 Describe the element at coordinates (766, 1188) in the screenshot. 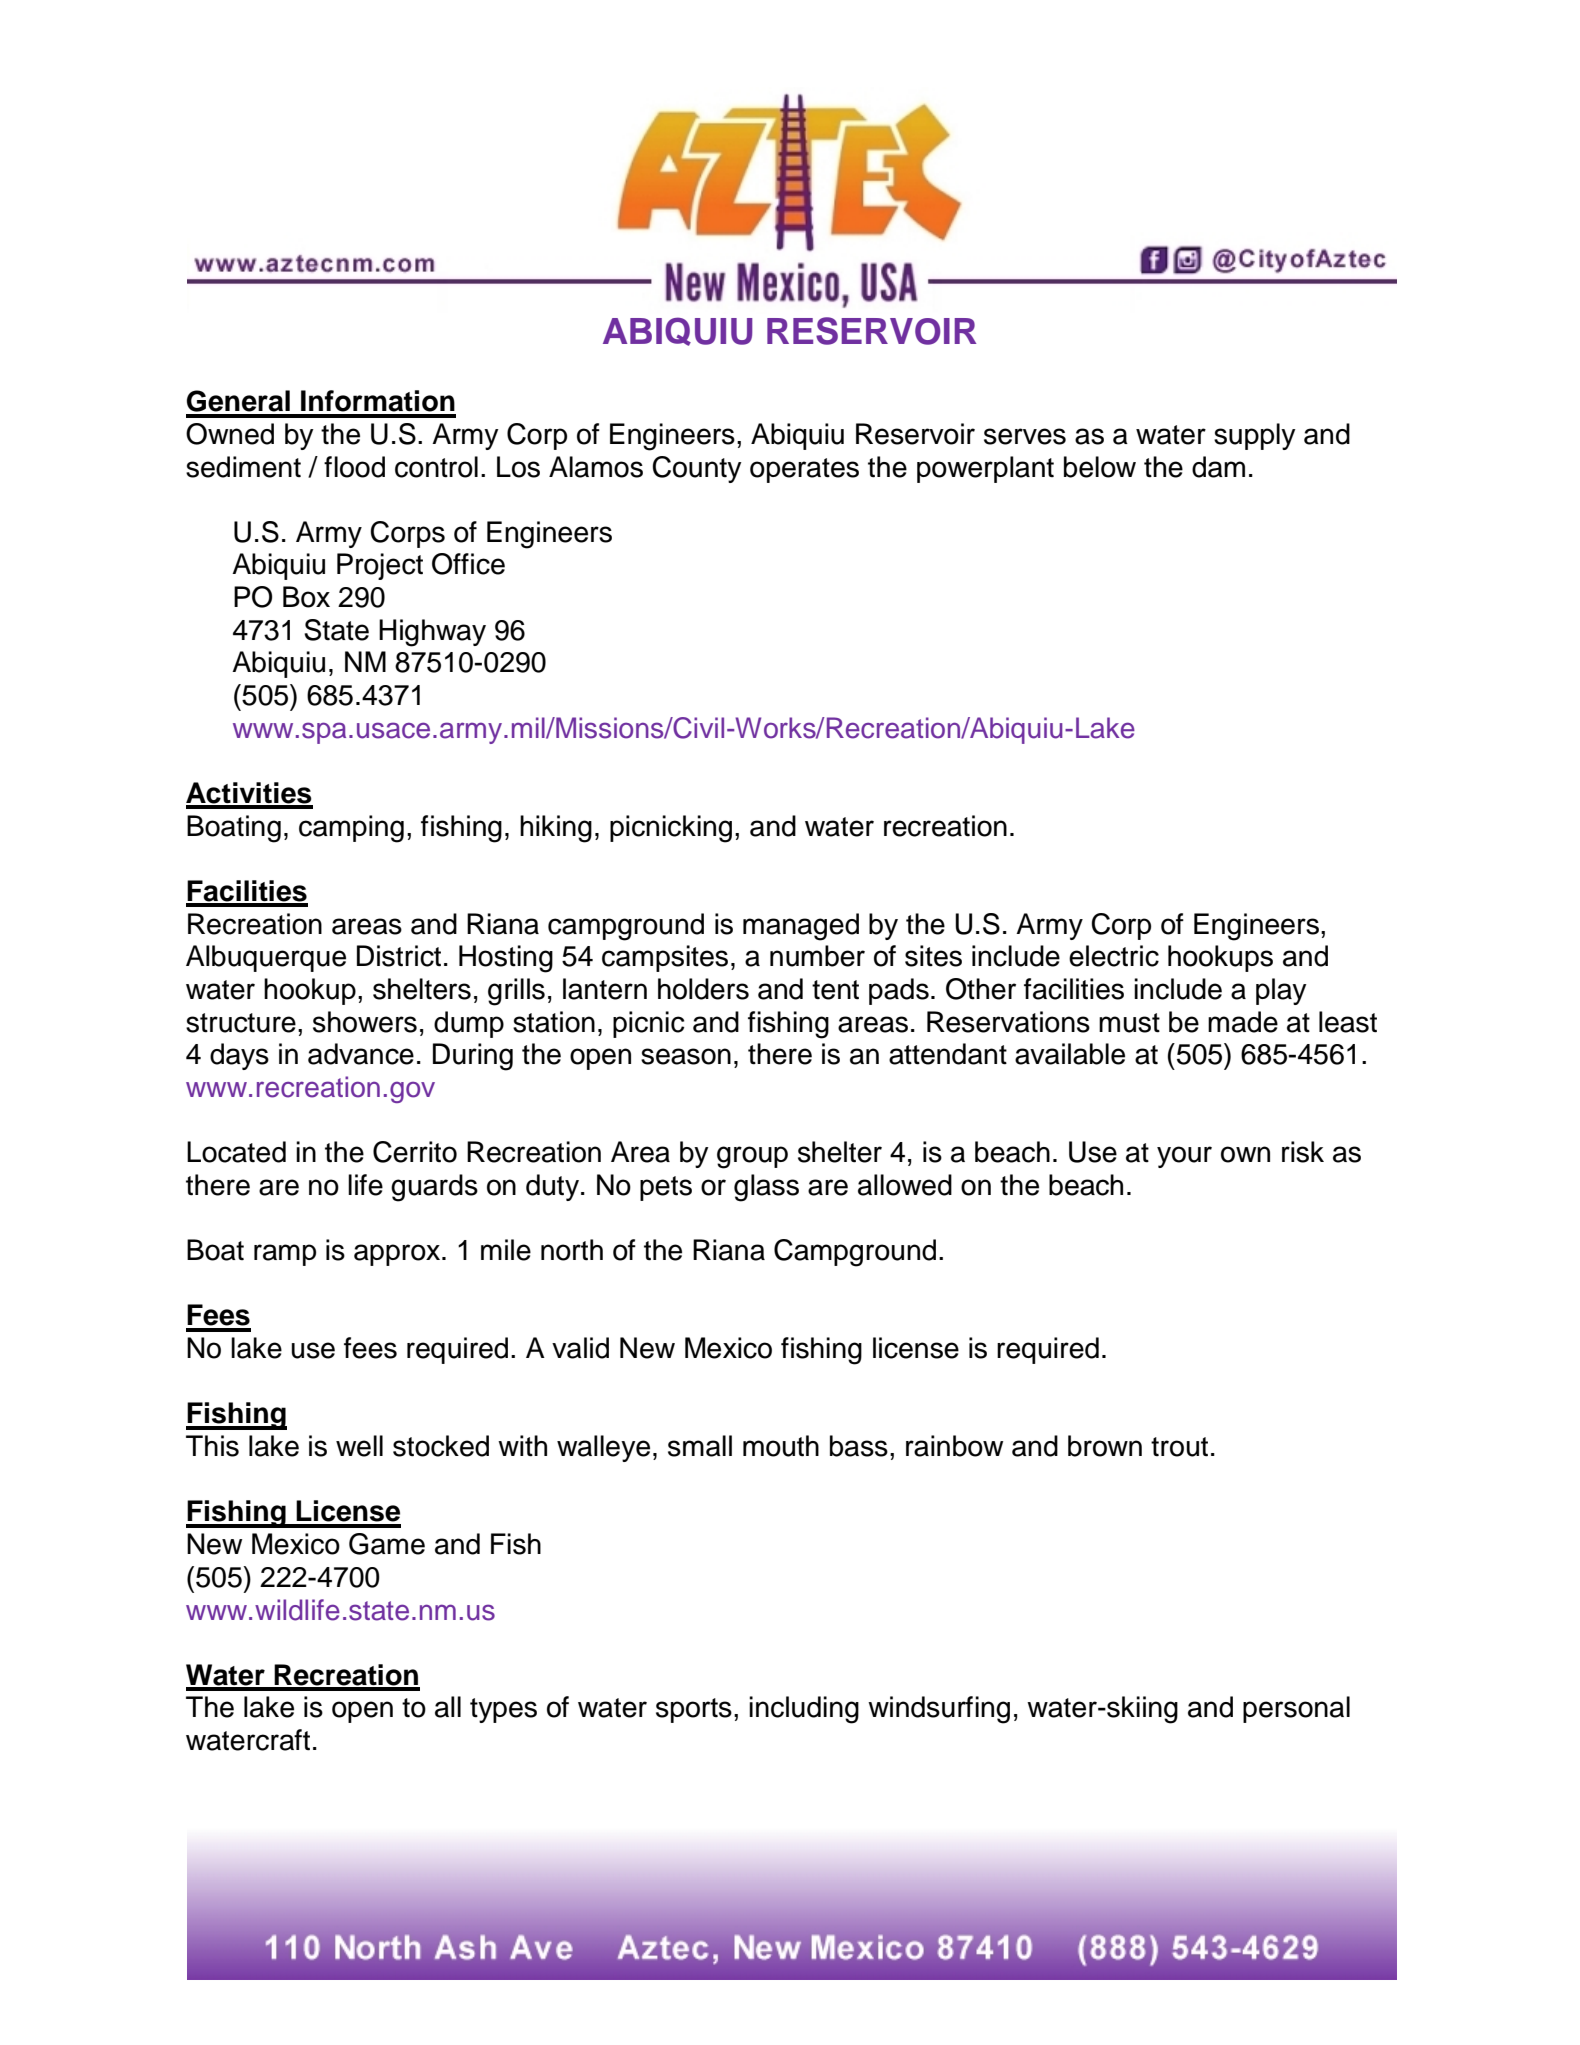

I see `glass` at that location.
